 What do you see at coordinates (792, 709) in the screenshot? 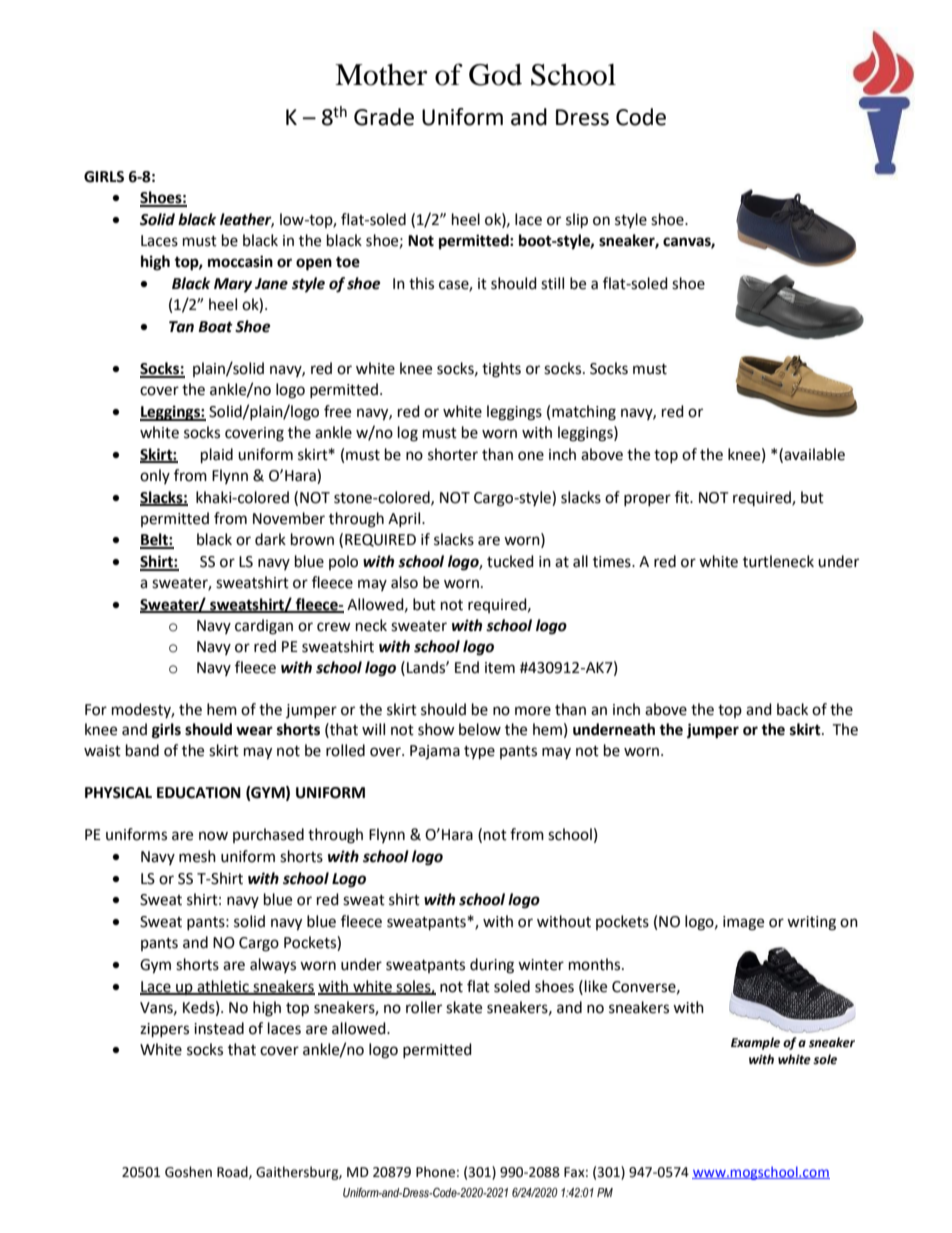
I see `back` at bounding box center [792, 709].
